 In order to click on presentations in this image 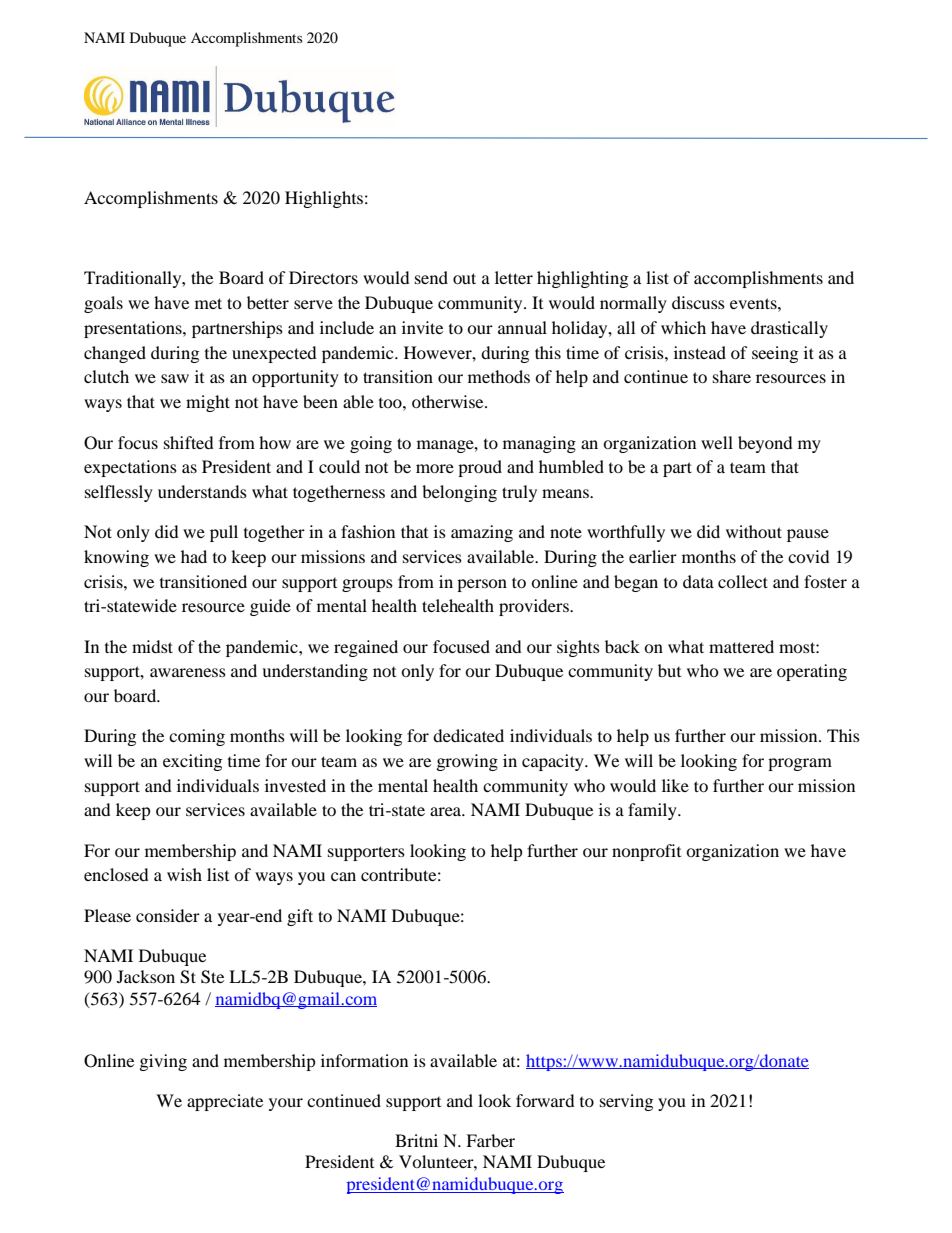, I will do `click(134, 329)`.
